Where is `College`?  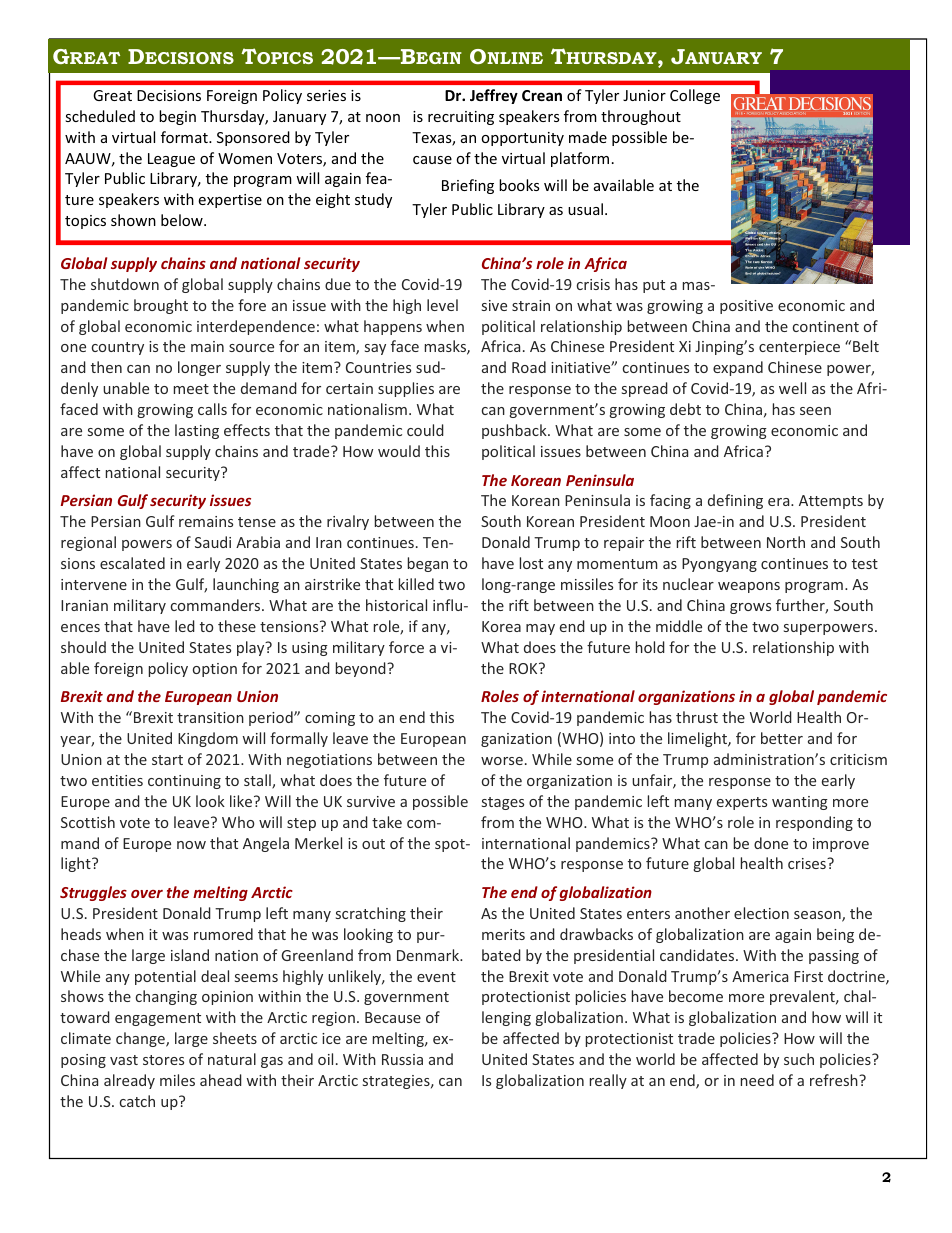
College is located at coordinates (695, 96).
